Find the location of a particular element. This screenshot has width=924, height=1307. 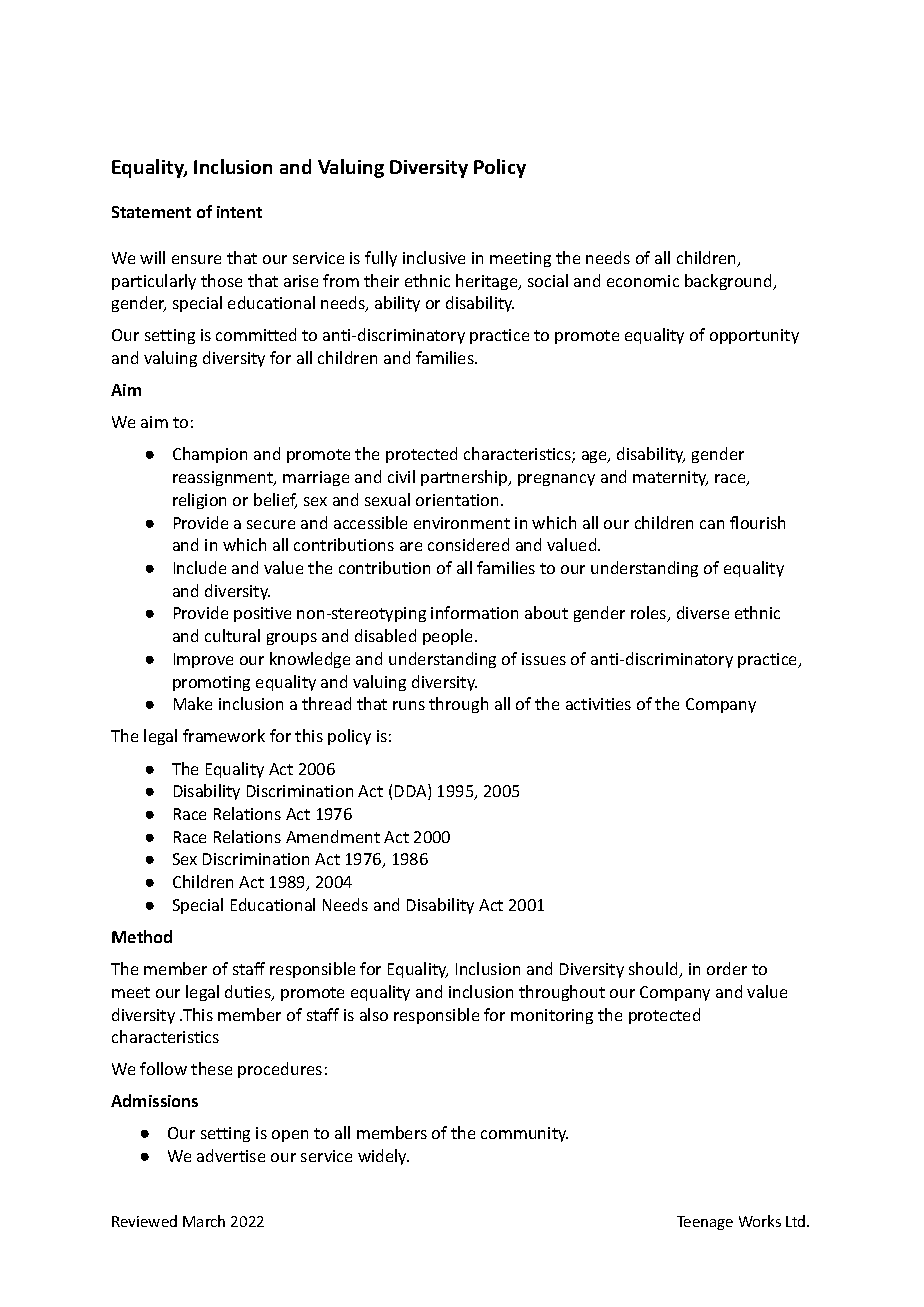

ensure is located at coordinates (196, 259).
